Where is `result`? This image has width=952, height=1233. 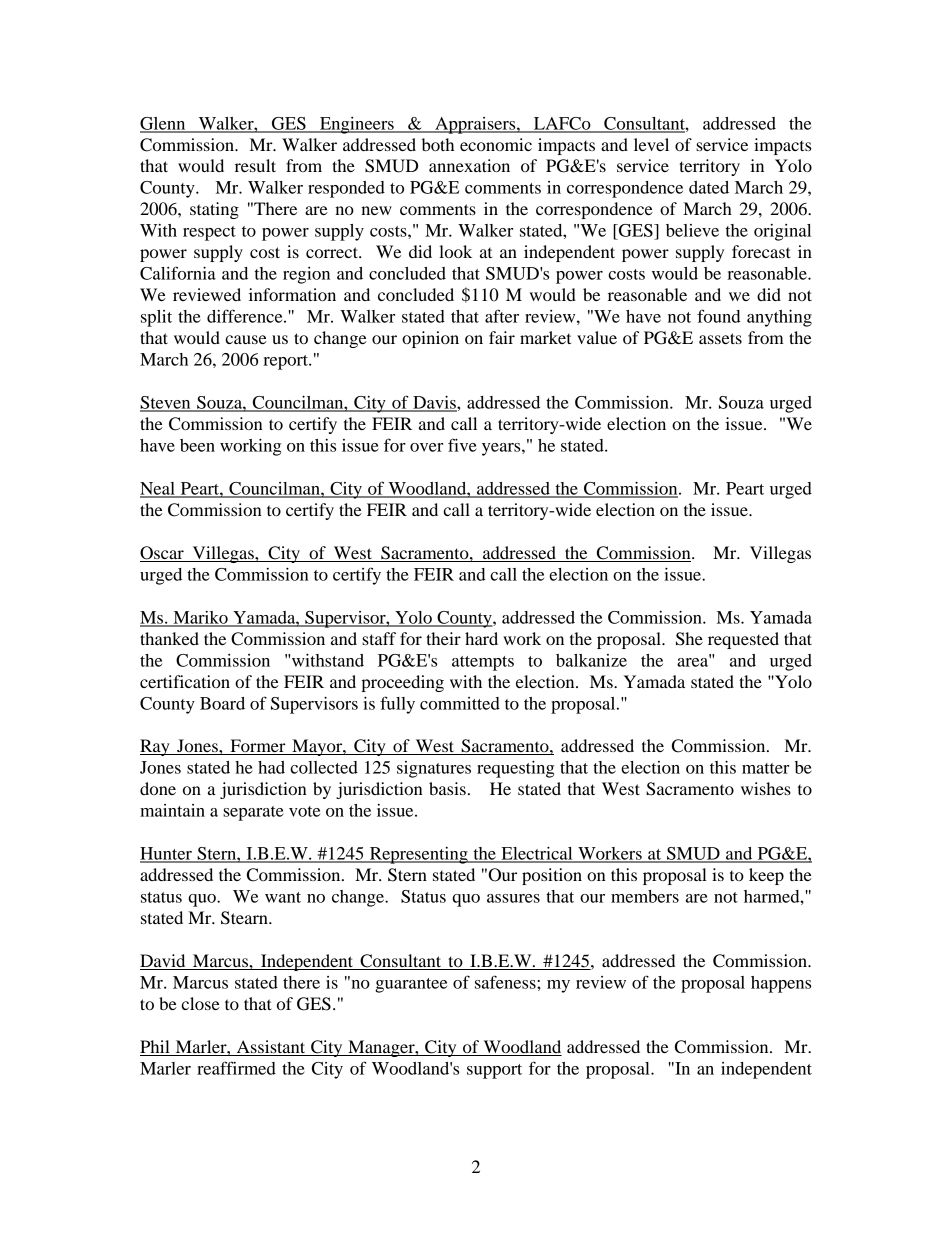 result is located at coordinates (255, 165).
